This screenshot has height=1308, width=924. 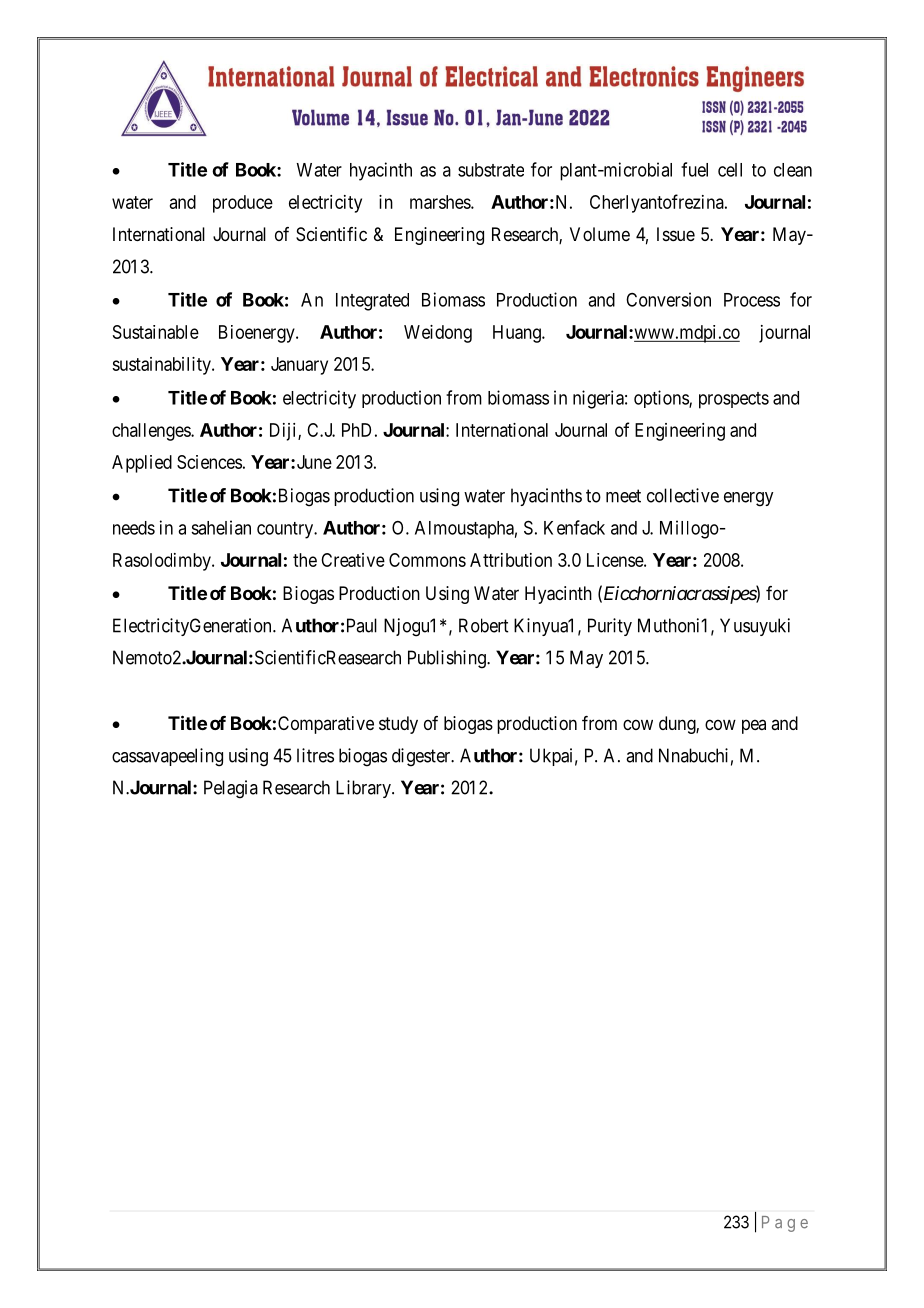 I want to click on marshes, so click(x=441, y=202).
